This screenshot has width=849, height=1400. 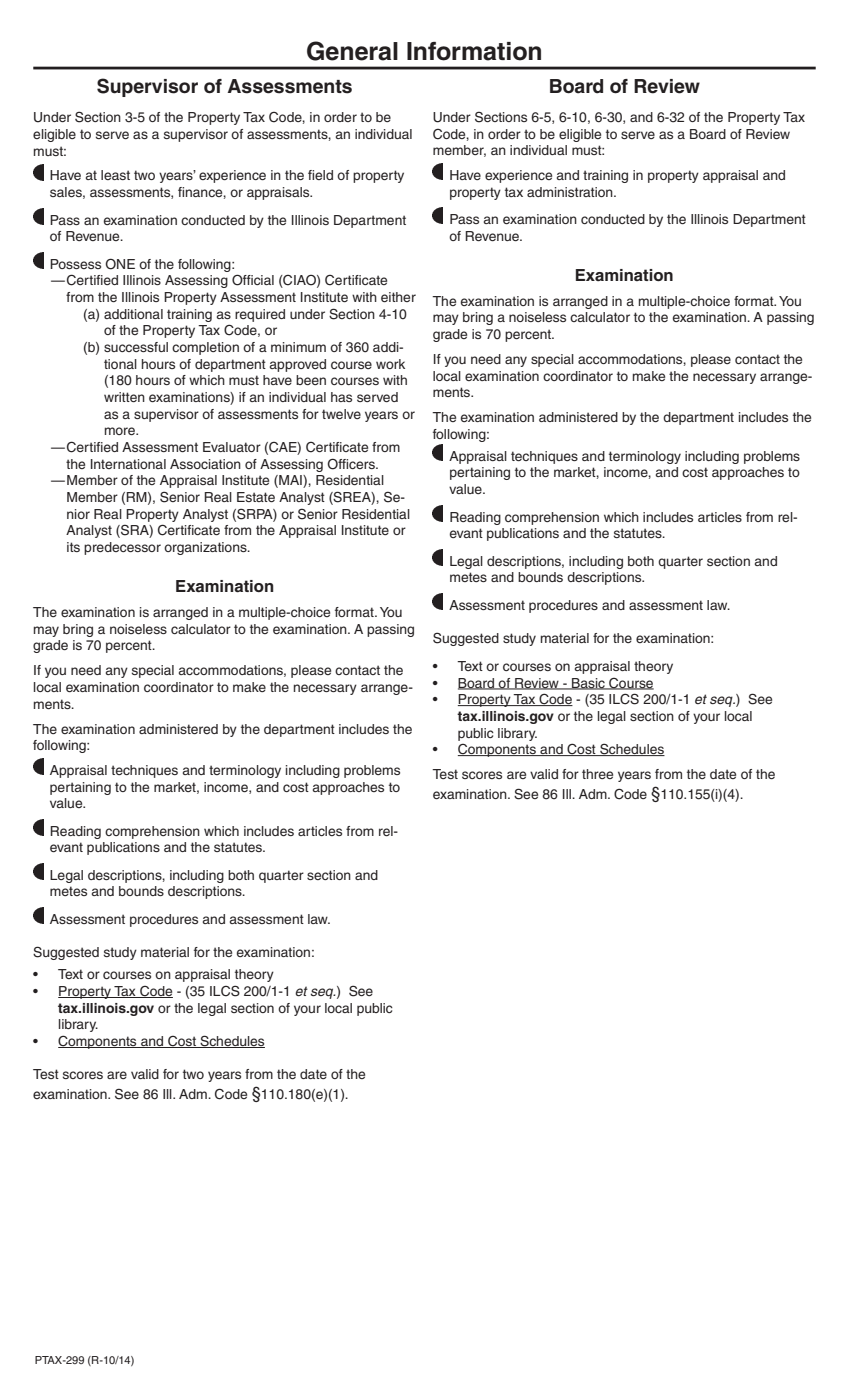 What do you see at coordinates (115, 175) in the screenshot?
I see `least` at bounding box center [115, 175].
